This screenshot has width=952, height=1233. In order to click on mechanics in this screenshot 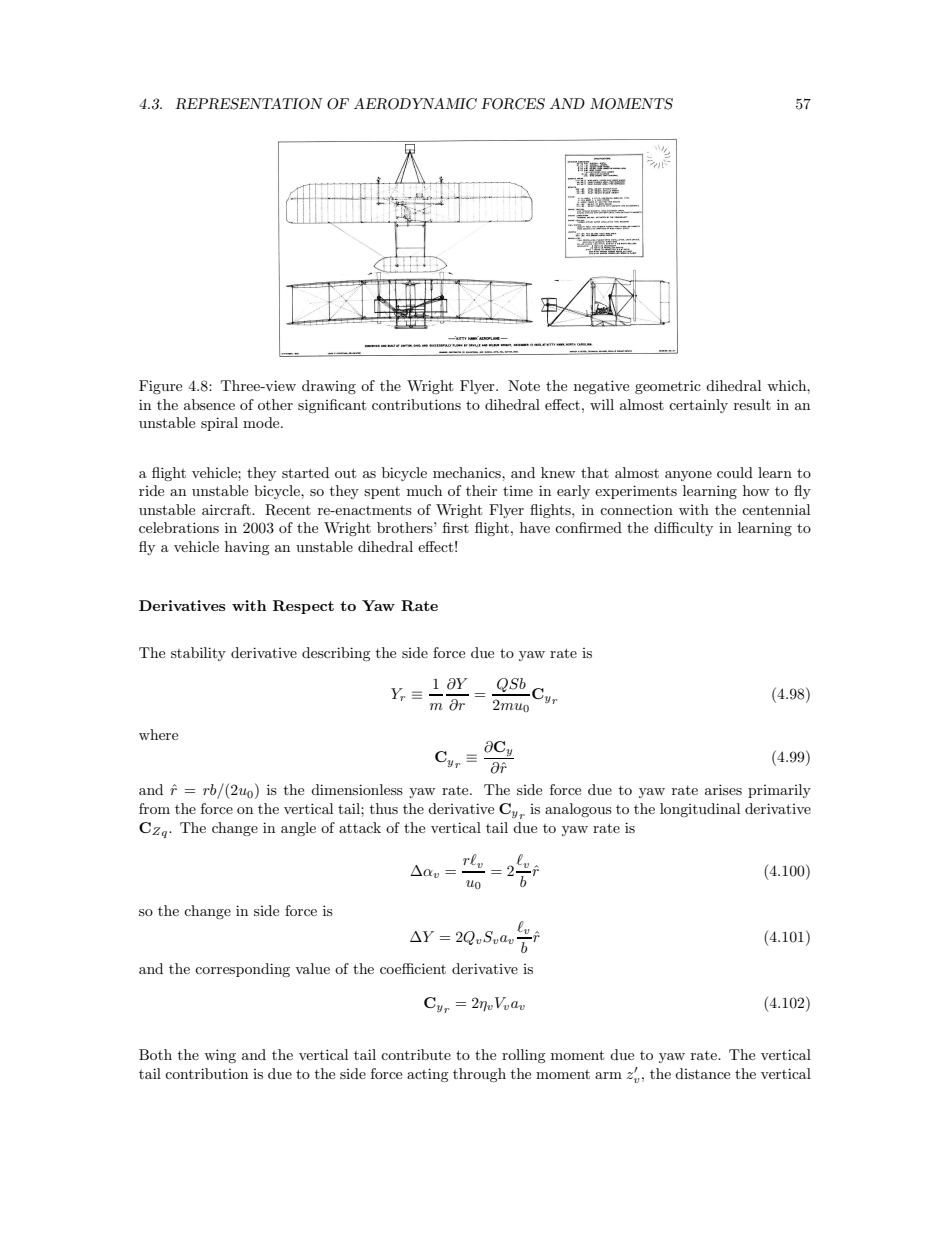, I will do `click(468, 472)`.
